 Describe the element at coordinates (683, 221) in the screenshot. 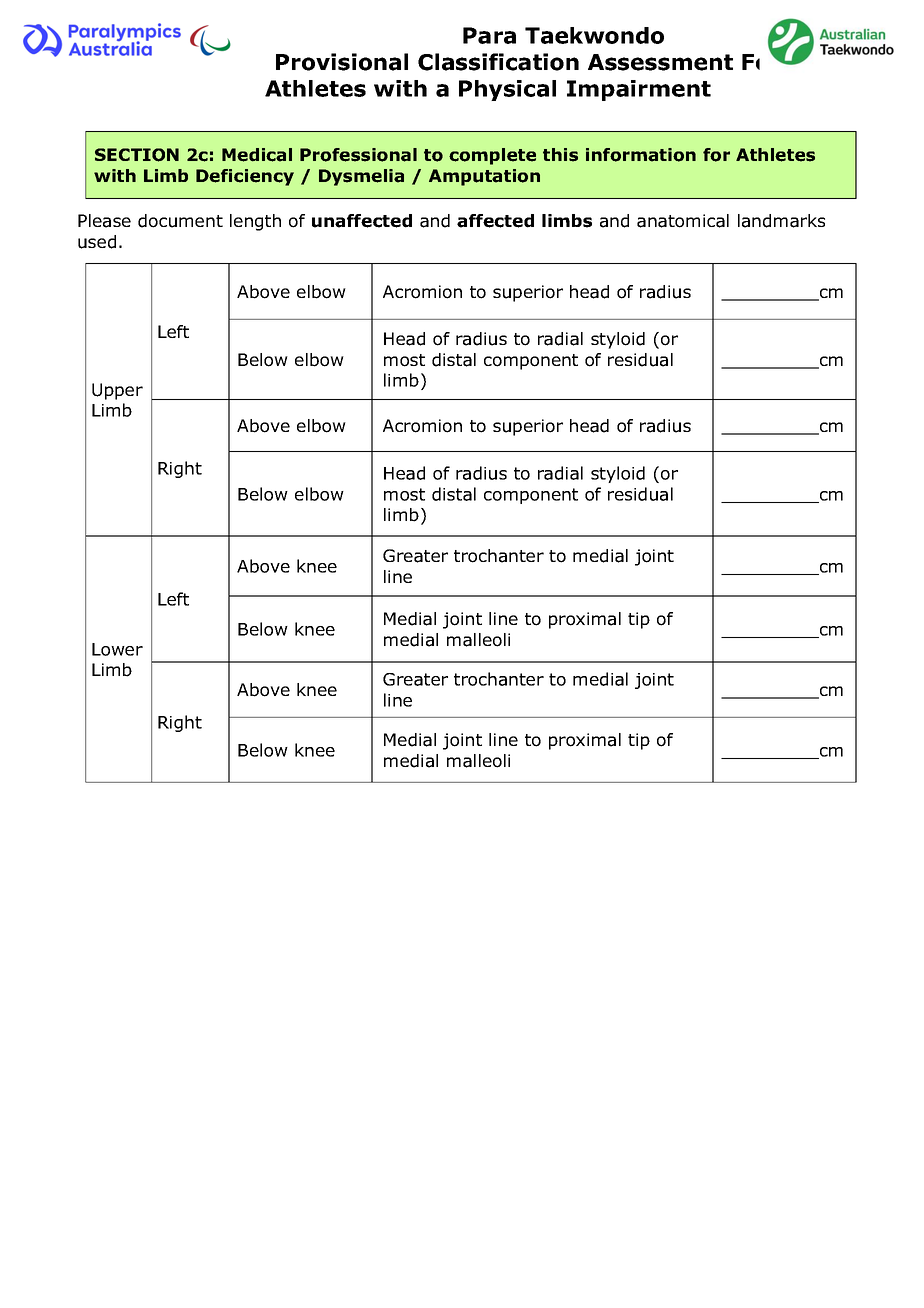

I see `anatomical` at that location.
